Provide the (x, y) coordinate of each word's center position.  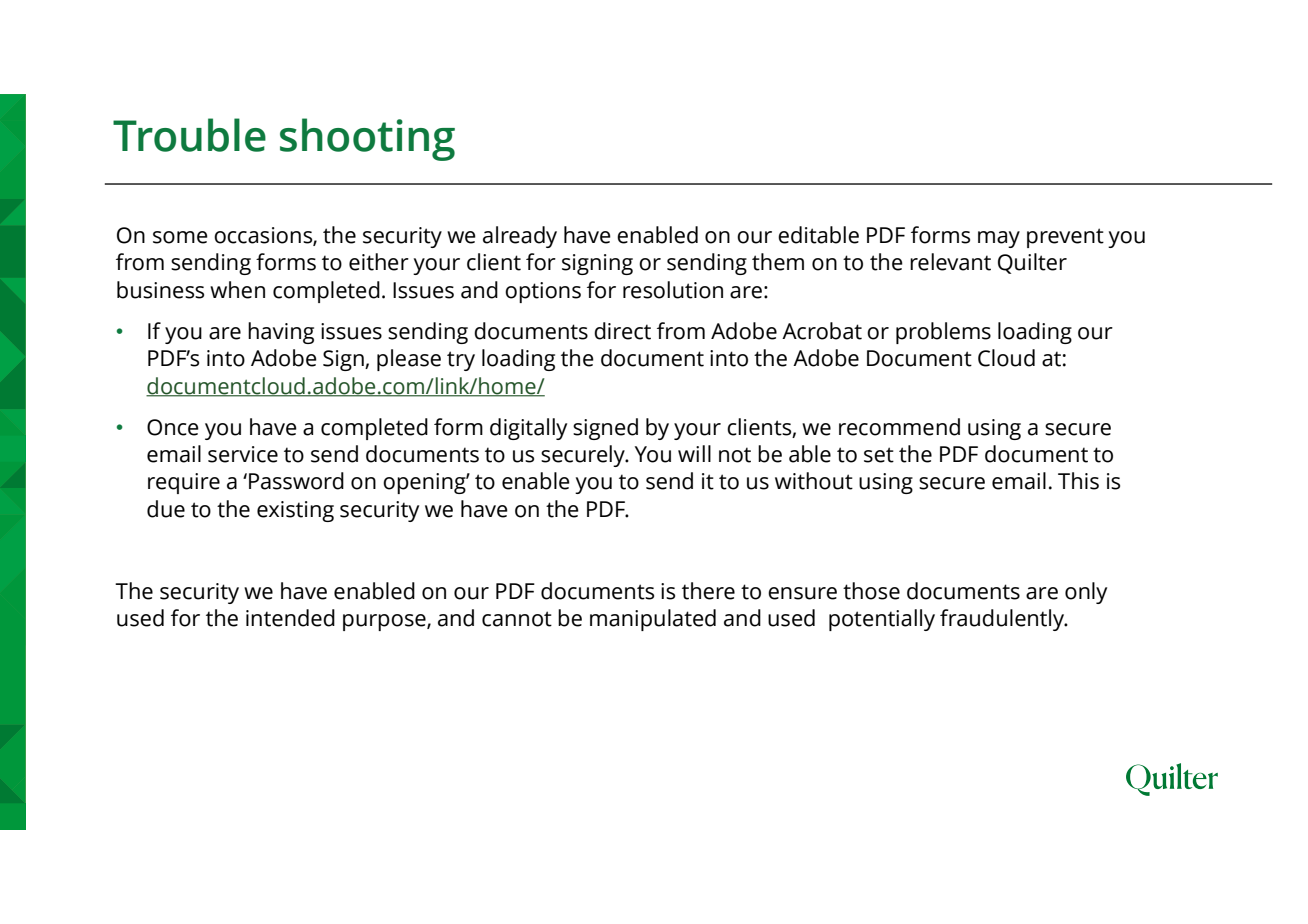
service (243, 454)
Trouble (189, 135)
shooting (367, 139)
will (694, 453)
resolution (673, 290)
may (999, 239)
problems (943, 333)
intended (290, 618)
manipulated (653, 620)
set (879, 455)
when (237, 290)
